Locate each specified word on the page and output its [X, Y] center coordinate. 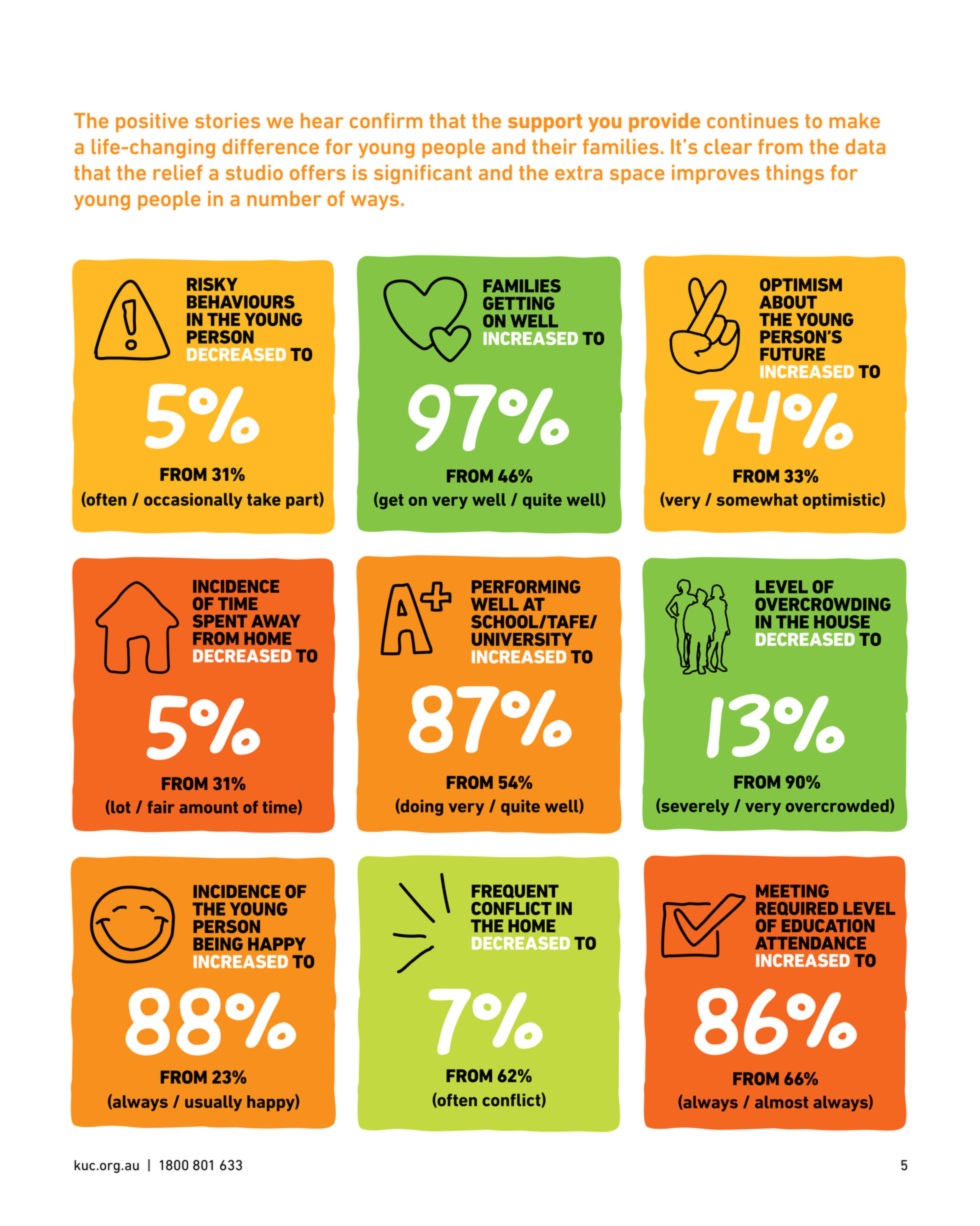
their [554, 146]
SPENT [220, 621]
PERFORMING [526, 587]
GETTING [519, 303]
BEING [218, 944]
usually [213, 1103]
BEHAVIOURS [241, 302]
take [264, 499]
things [795, 174]
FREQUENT [515, 891]
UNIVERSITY [522, 639]
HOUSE [842, 622]
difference [271, 146]
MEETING [792, 891]
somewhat [757, 499]
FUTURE [792, 354]
